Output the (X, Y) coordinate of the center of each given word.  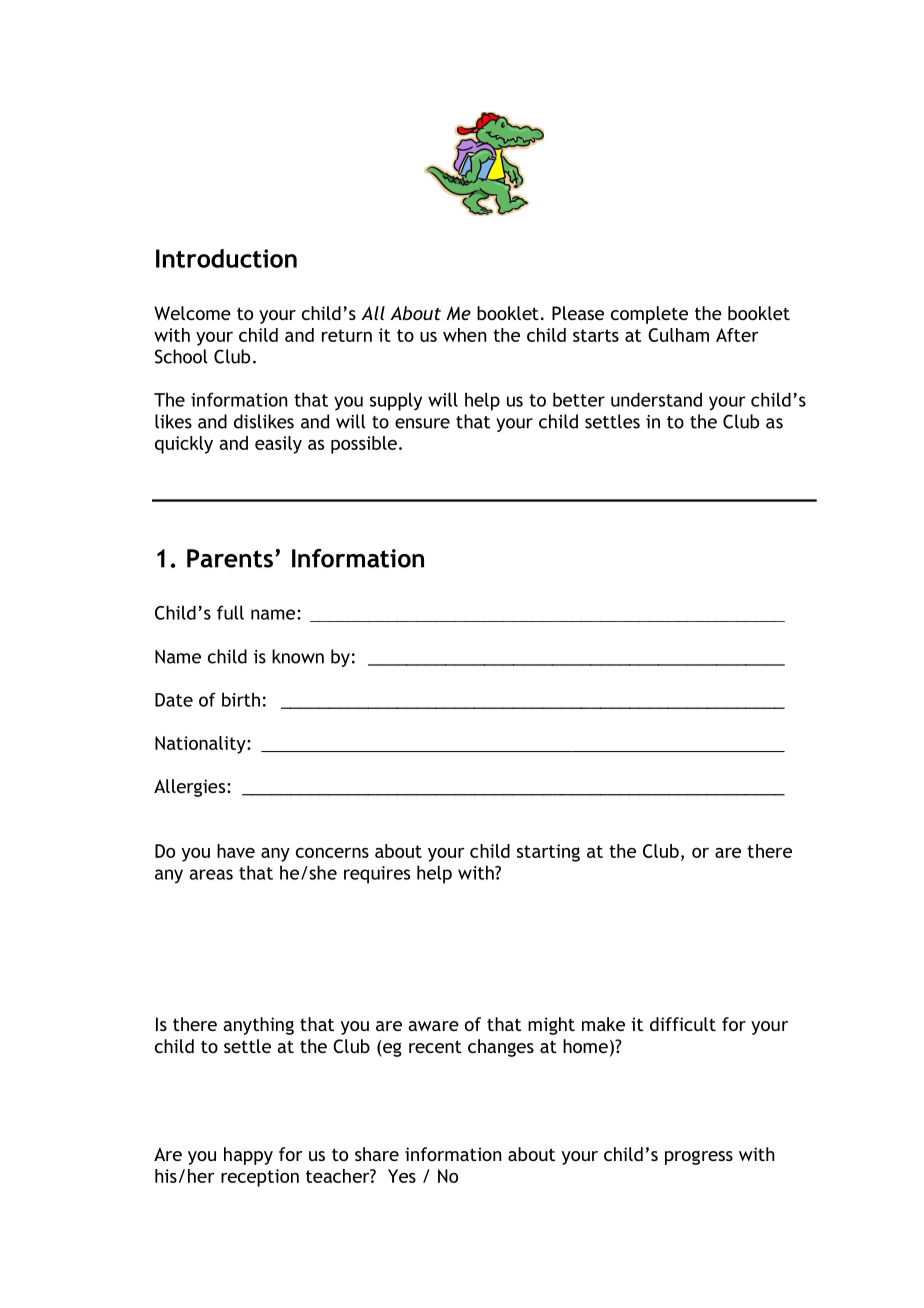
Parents (230, 558)
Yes (402, 1176)
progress (699, 1158)
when (465, 335)
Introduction (226, 258)
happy (248, 1156)
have (236, 851)
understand (656, 399)
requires (377, 875)
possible (364, 445)
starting (548, 853)
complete (649, 315)
